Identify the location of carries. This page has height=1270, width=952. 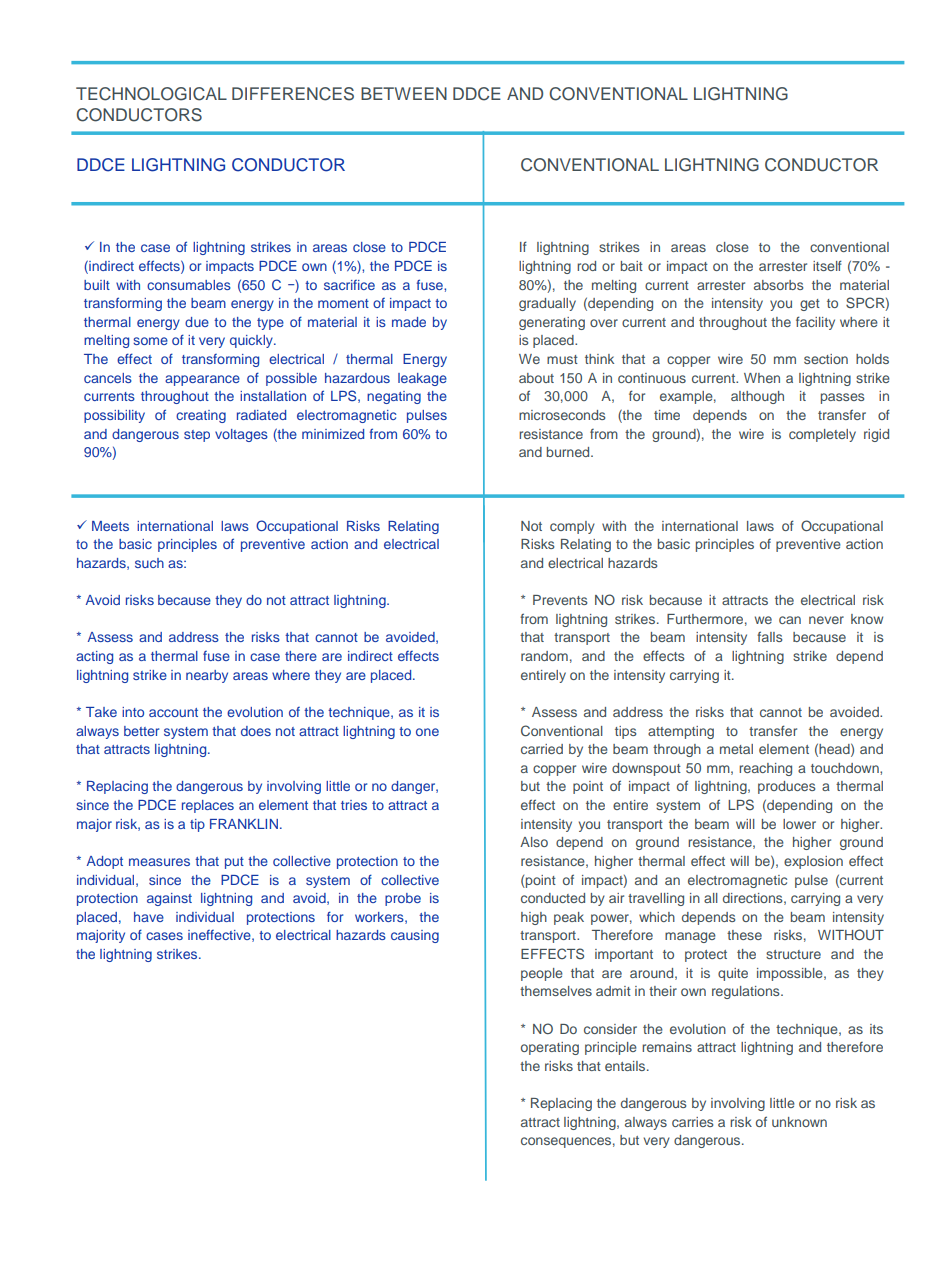
(692, 1122).
